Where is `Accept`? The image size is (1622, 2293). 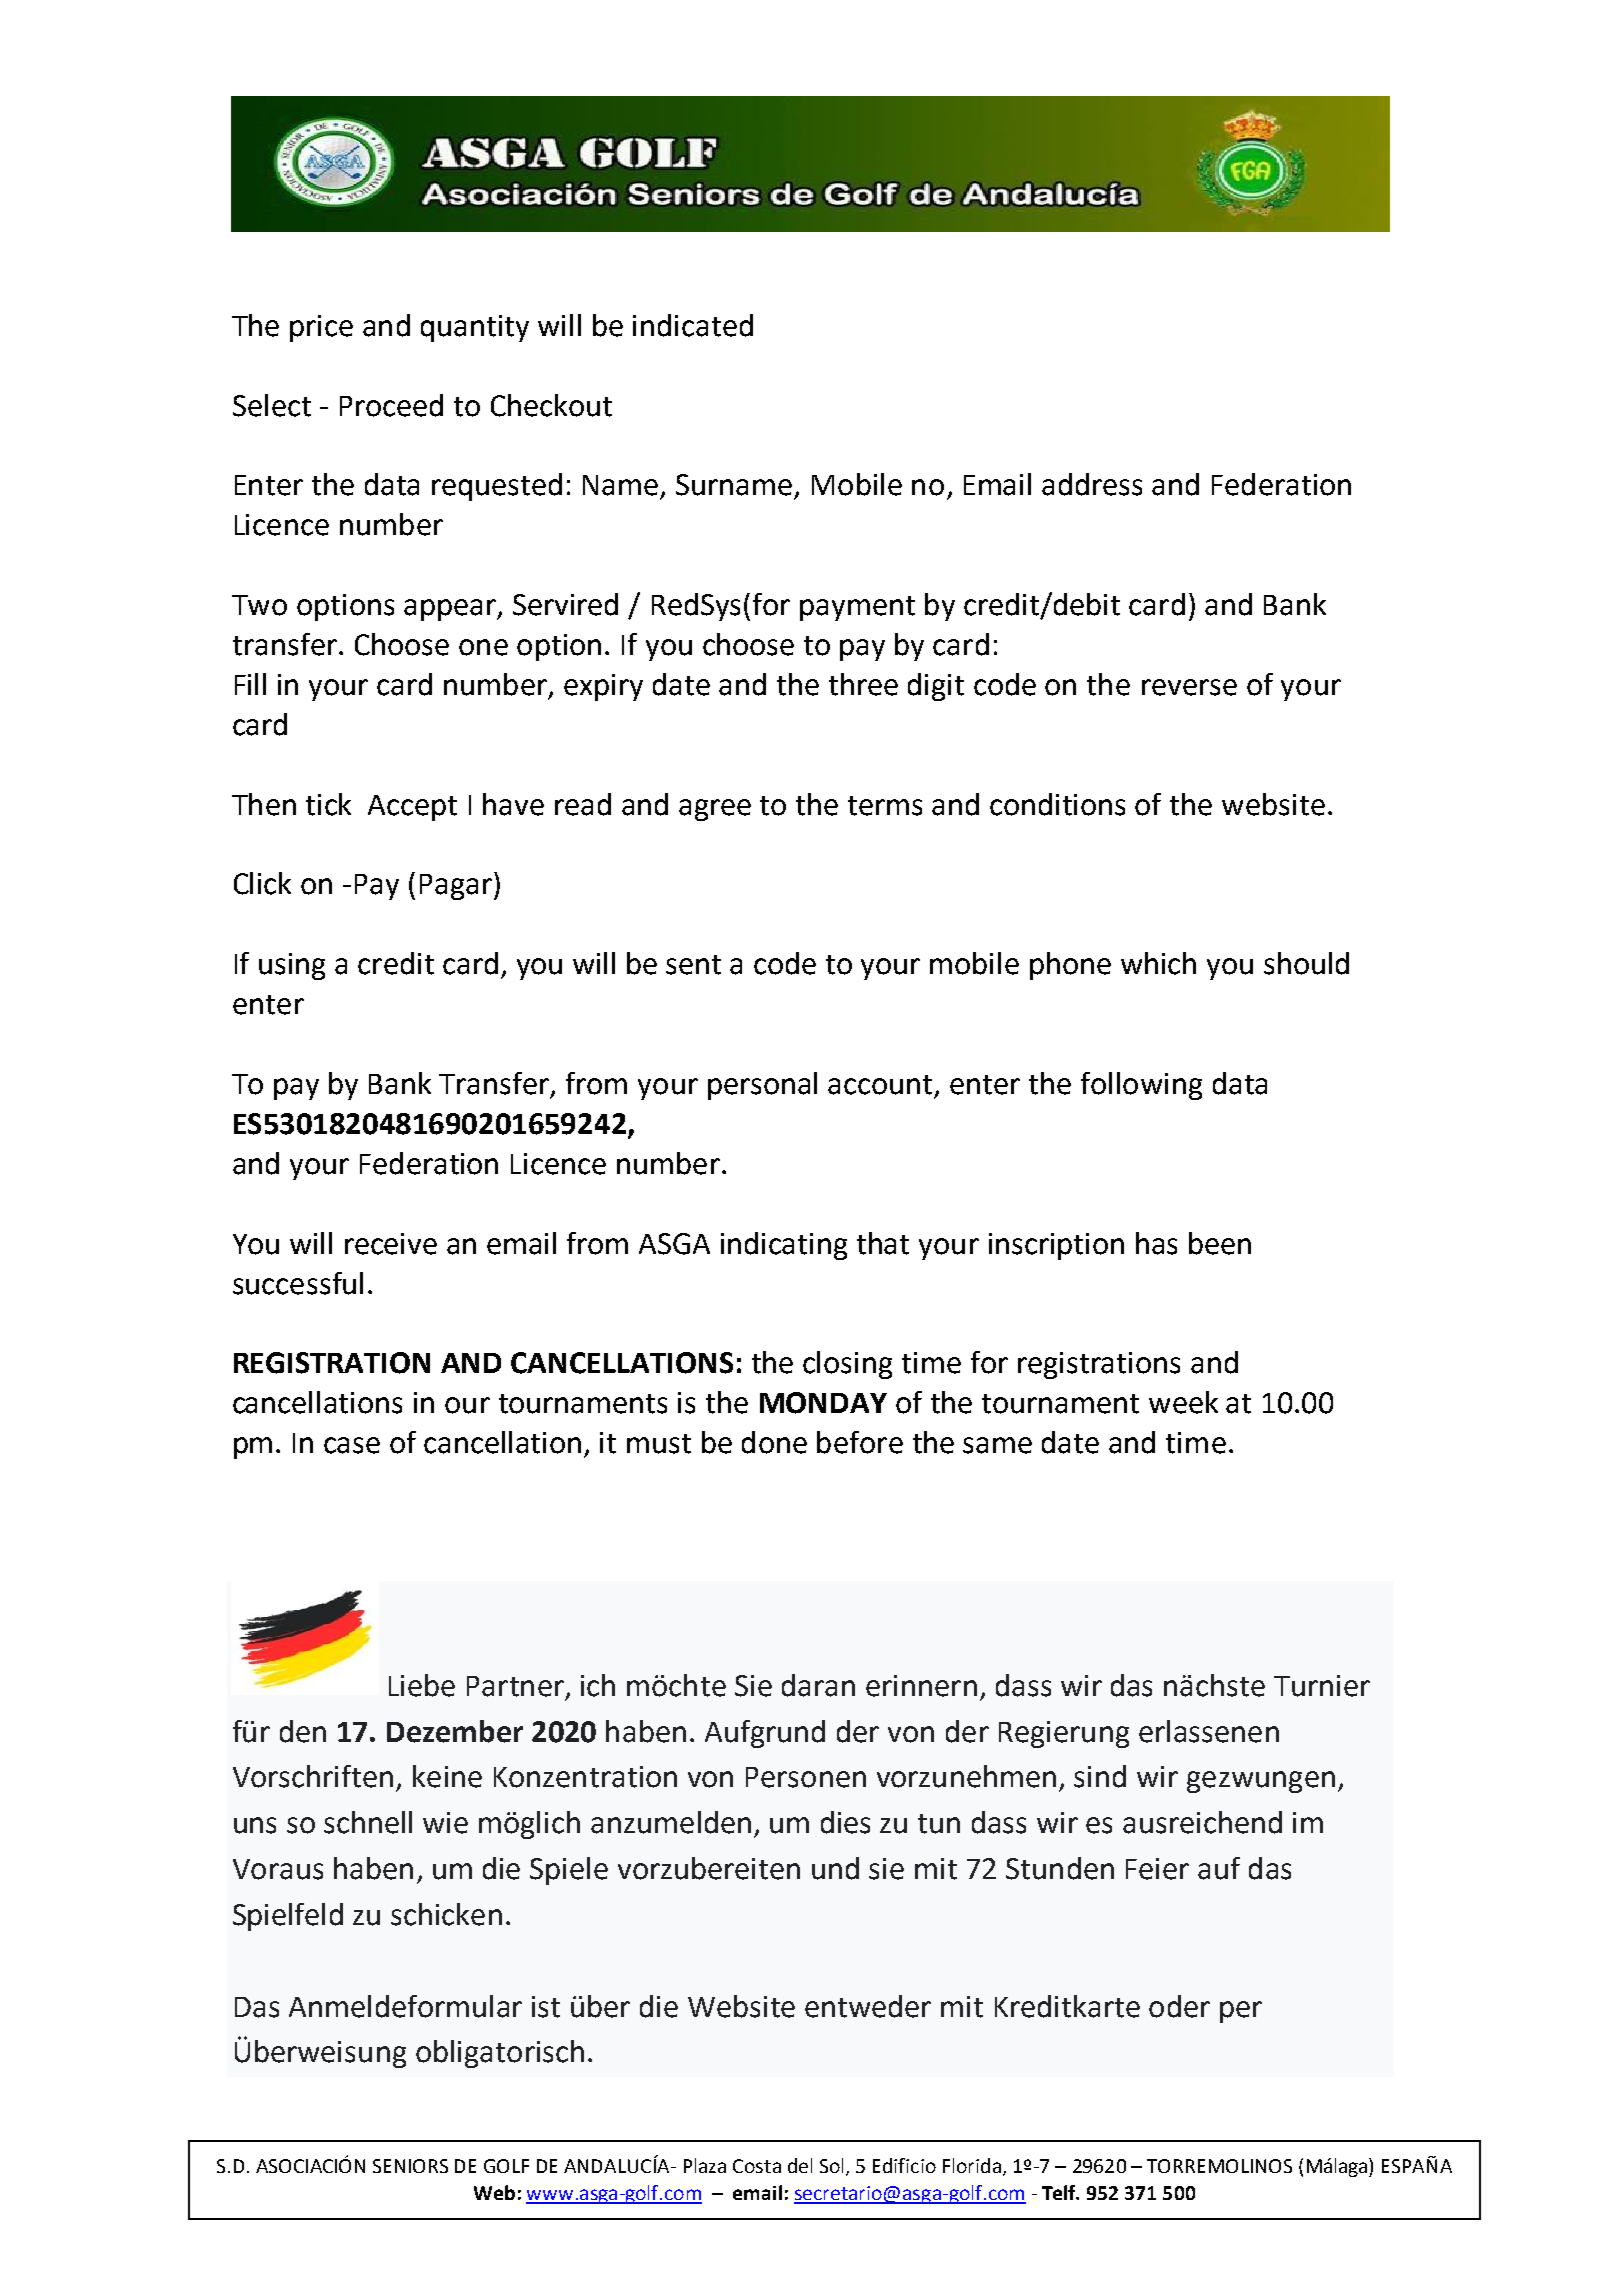
Accept is located at coordinates (412, 808).
